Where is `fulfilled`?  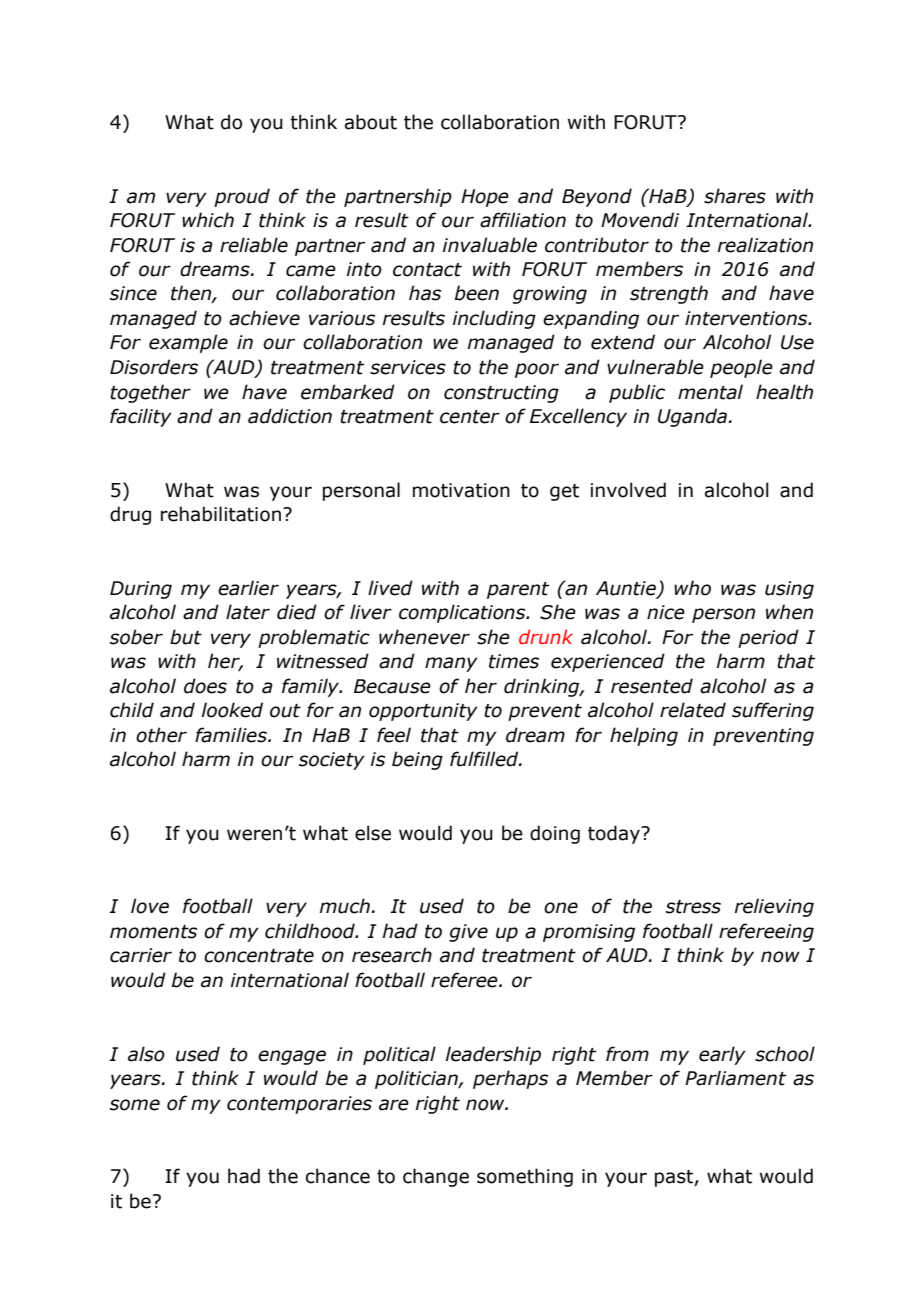 fulfilled is located at coordinates (485, 759).
